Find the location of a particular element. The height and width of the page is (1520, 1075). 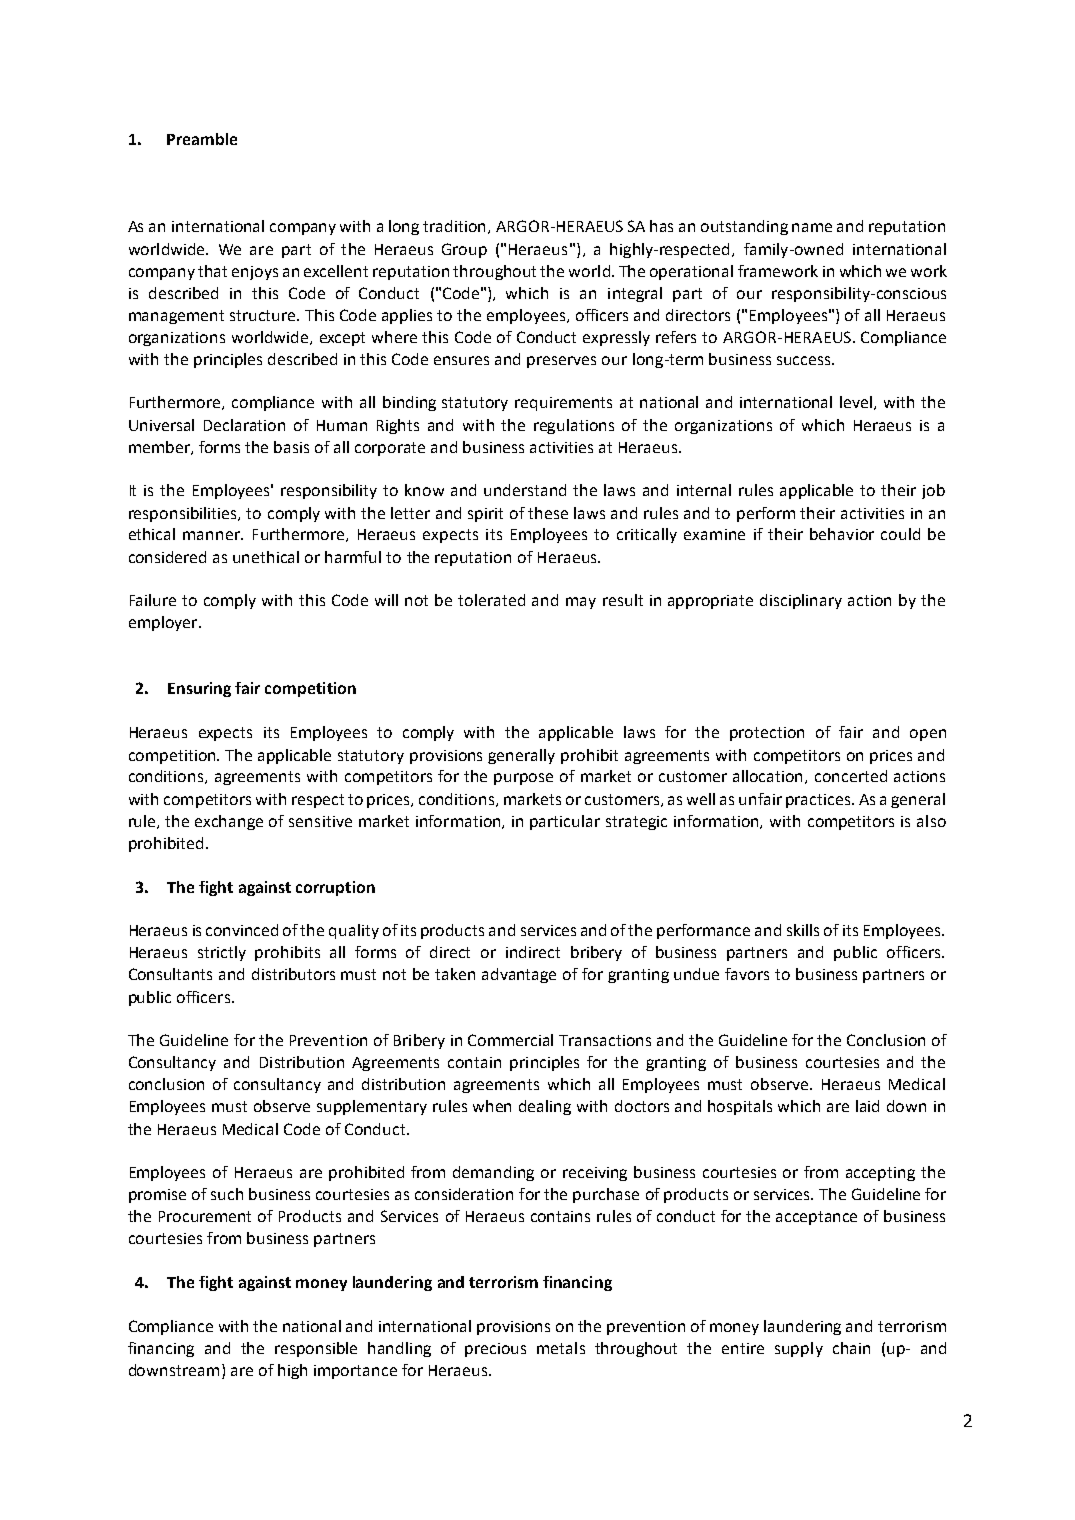

laid is located at coordinates (867, 1106).
